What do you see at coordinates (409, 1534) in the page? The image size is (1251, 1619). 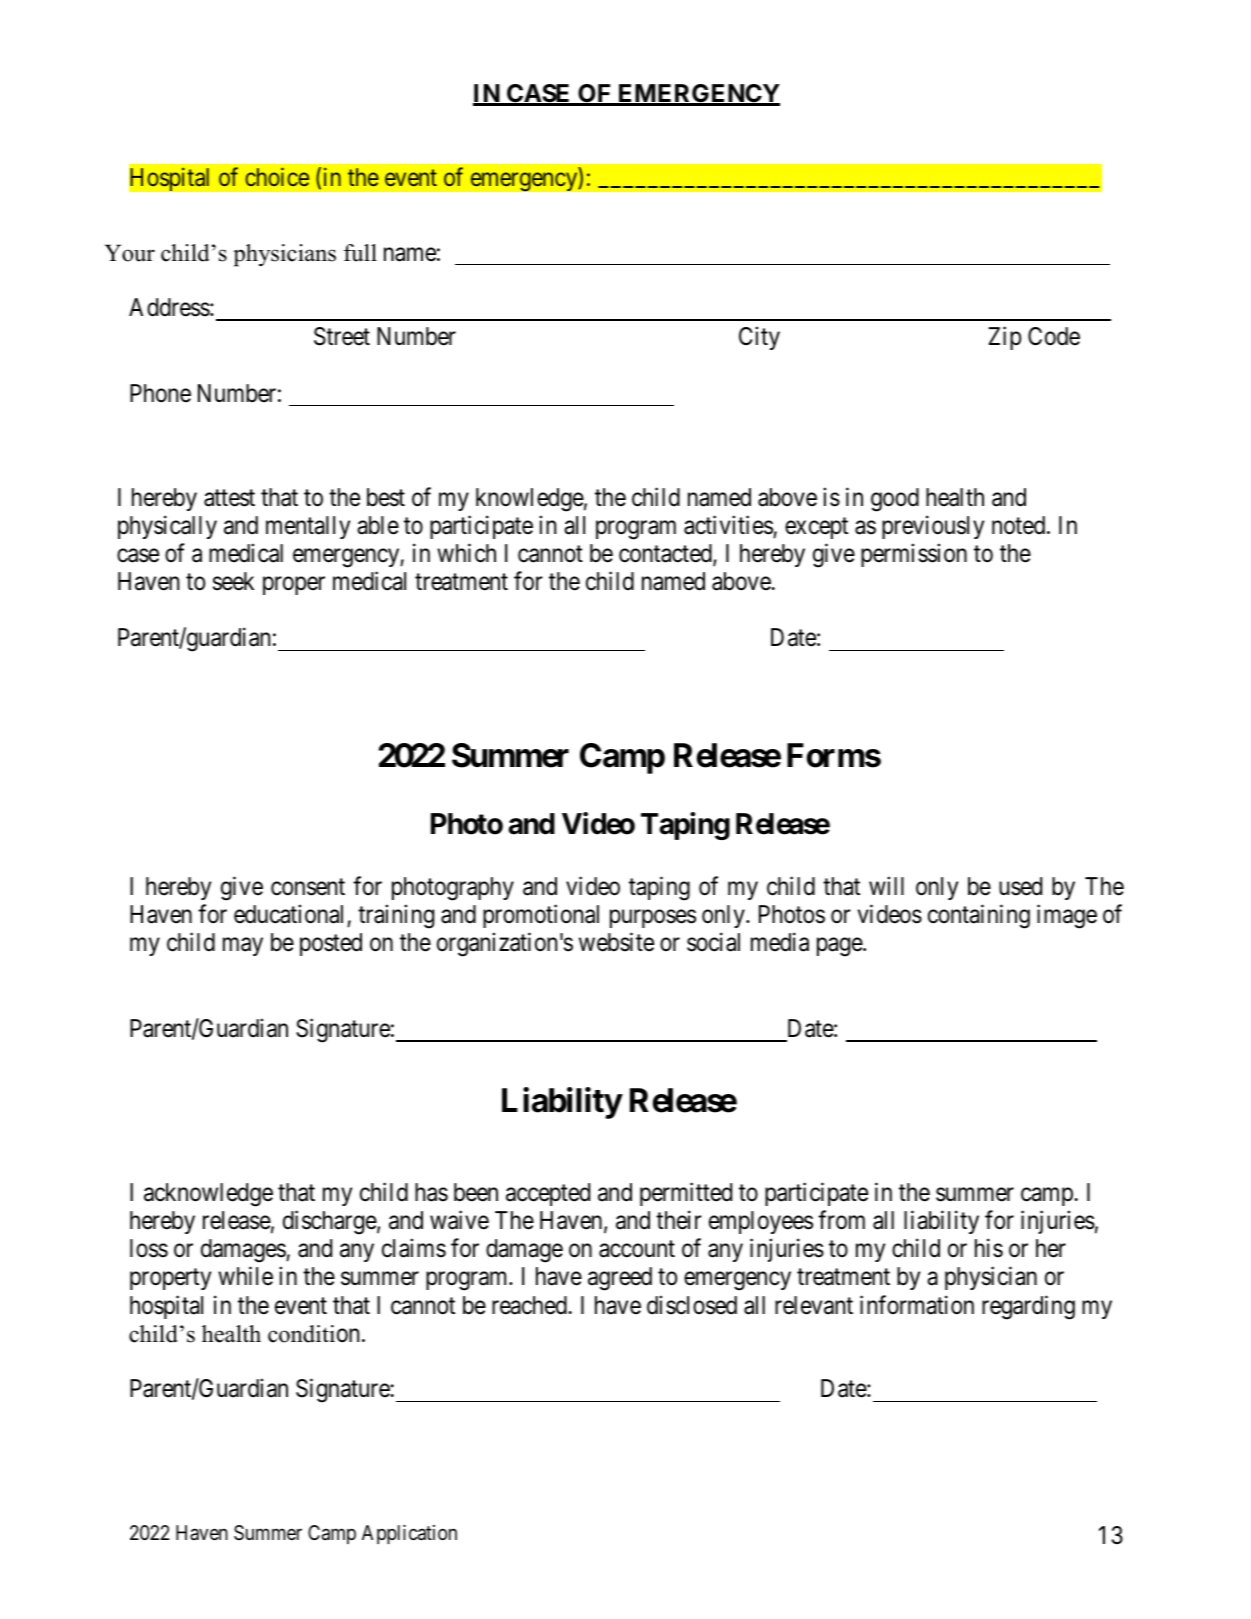 I see `Application` at bounding box center [409, 1534].
